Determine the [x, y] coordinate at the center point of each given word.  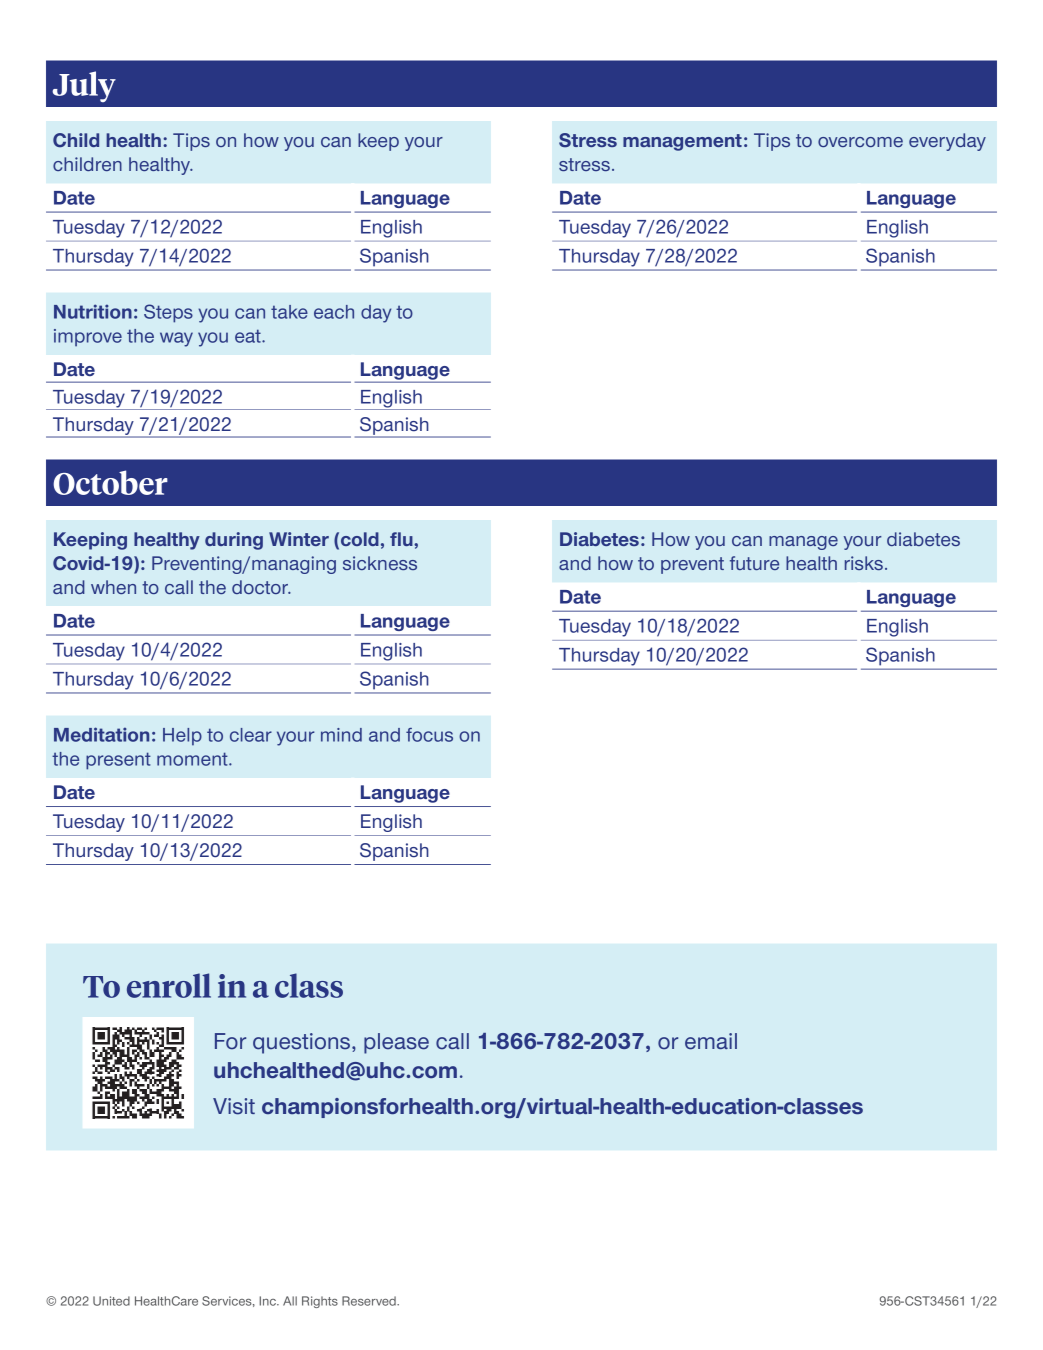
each [334, 312]
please [396, 1043]
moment [193, 759]
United [111, 1301]
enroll [169, 985]
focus [429, 735]
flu [402, 539]
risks [864, 563]
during [234, 541]
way [176, 339]
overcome [860, 142]
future [754, 563]
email [711, 1041]
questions [303, 1043]
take [289, 312]
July [84, 86]
